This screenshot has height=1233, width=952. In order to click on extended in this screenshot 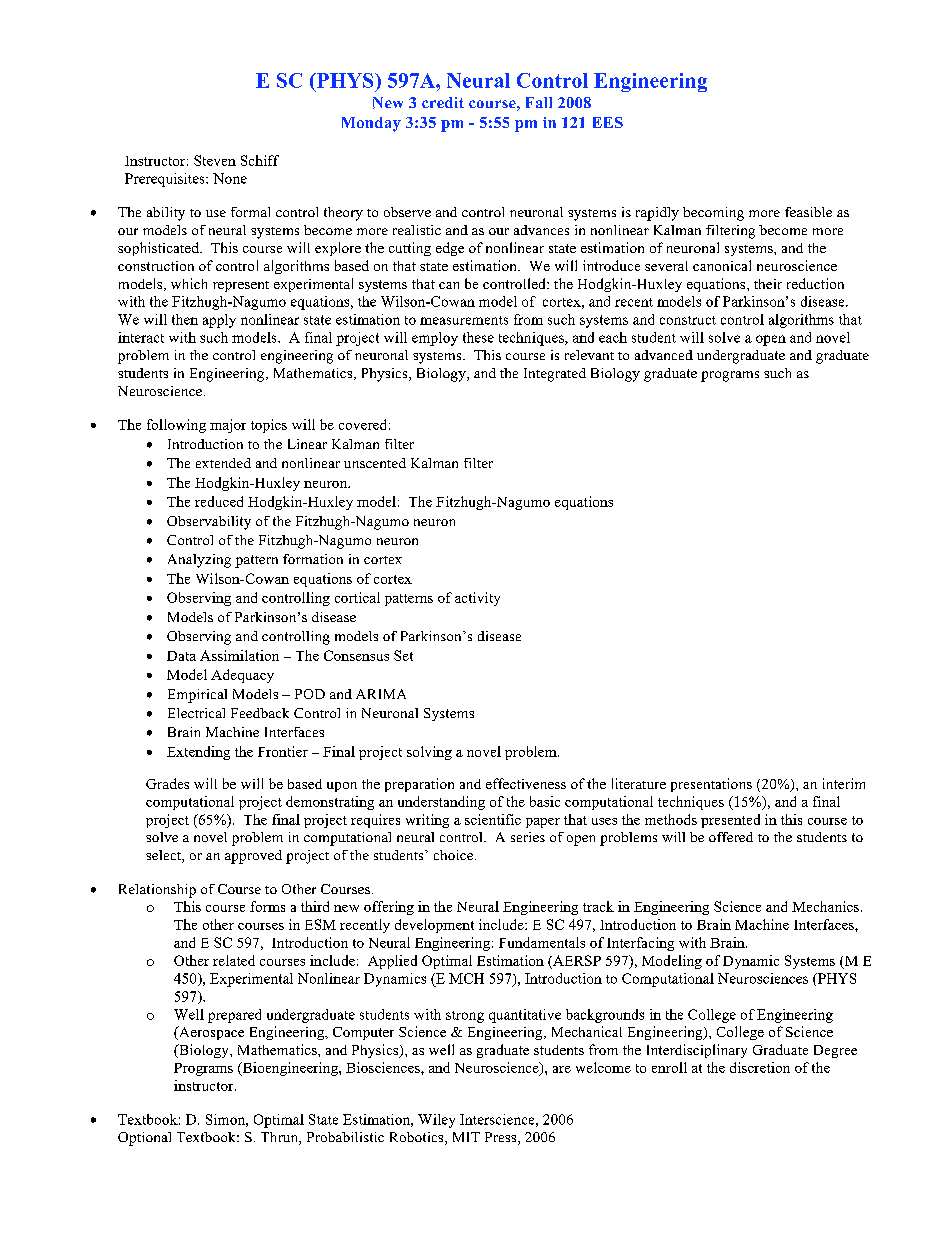, I will do `click(223, 463)`.
